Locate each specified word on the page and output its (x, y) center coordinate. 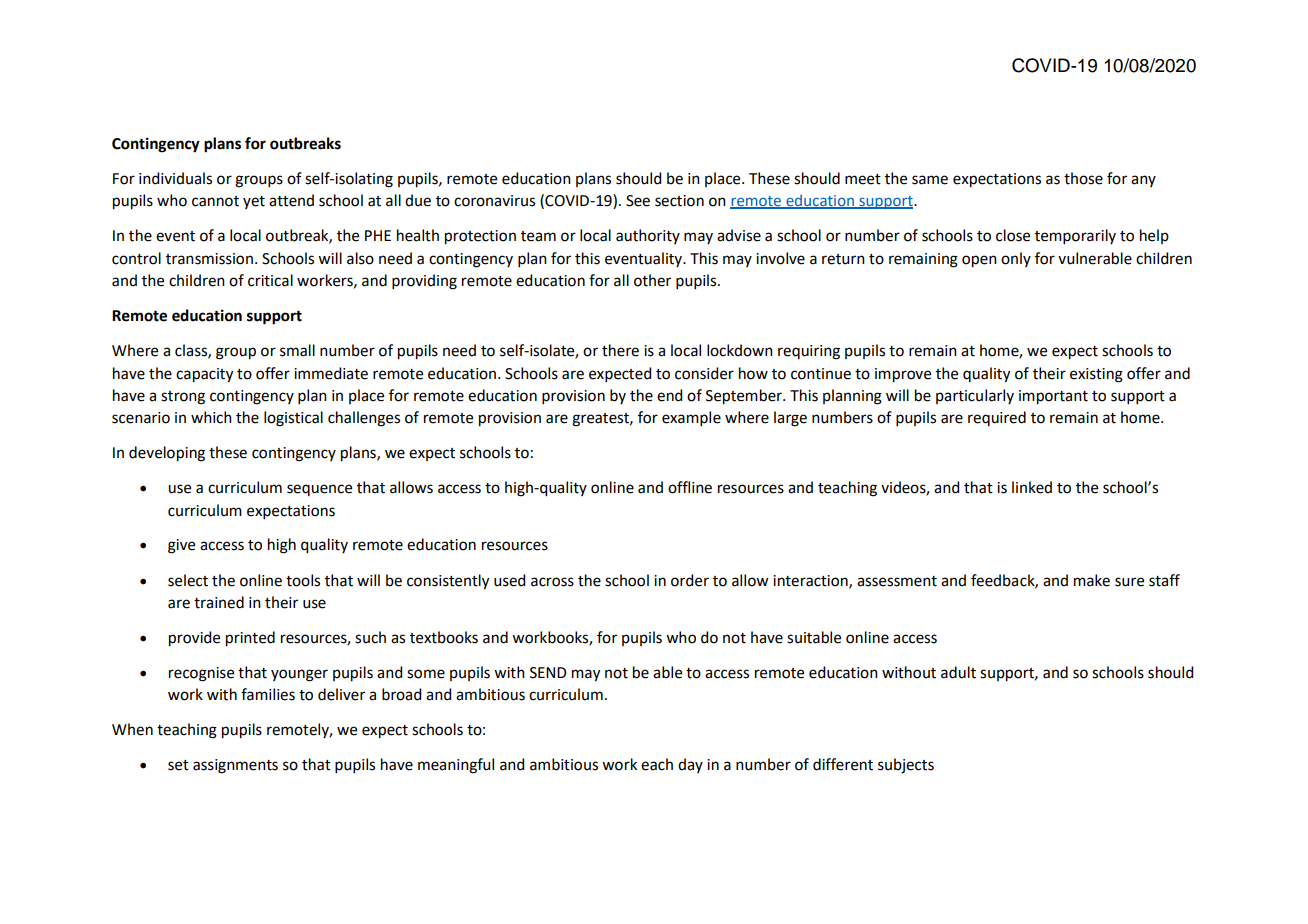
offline (690, 487)
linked (1032, 487)
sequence (319, 490)
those (1083, 178)
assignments (235, 766)
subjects (906, 766)
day (690, 765)
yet (254, 202)
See (638, 201)
